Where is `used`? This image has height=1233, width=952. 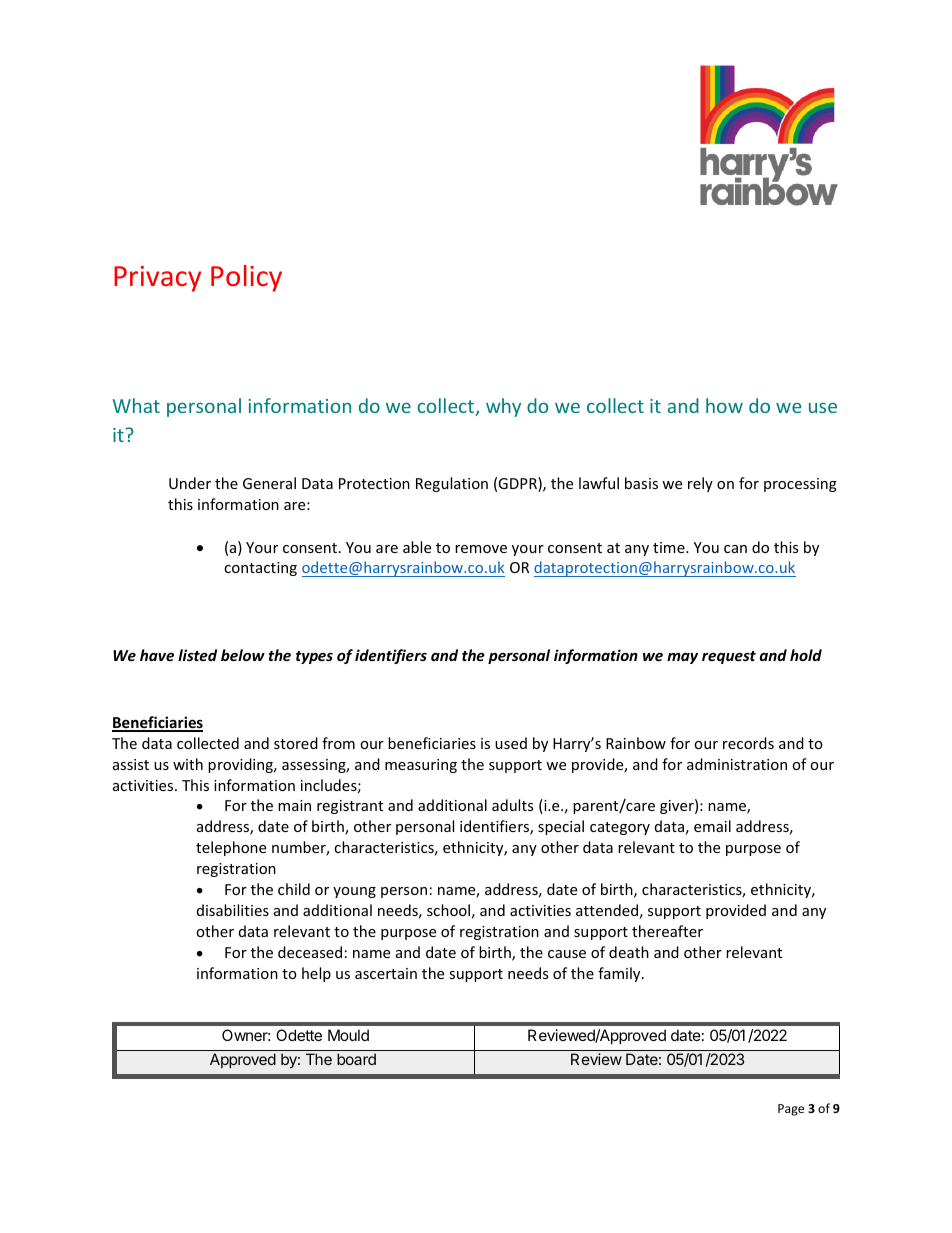
used is located at coordinates (511, 743).
